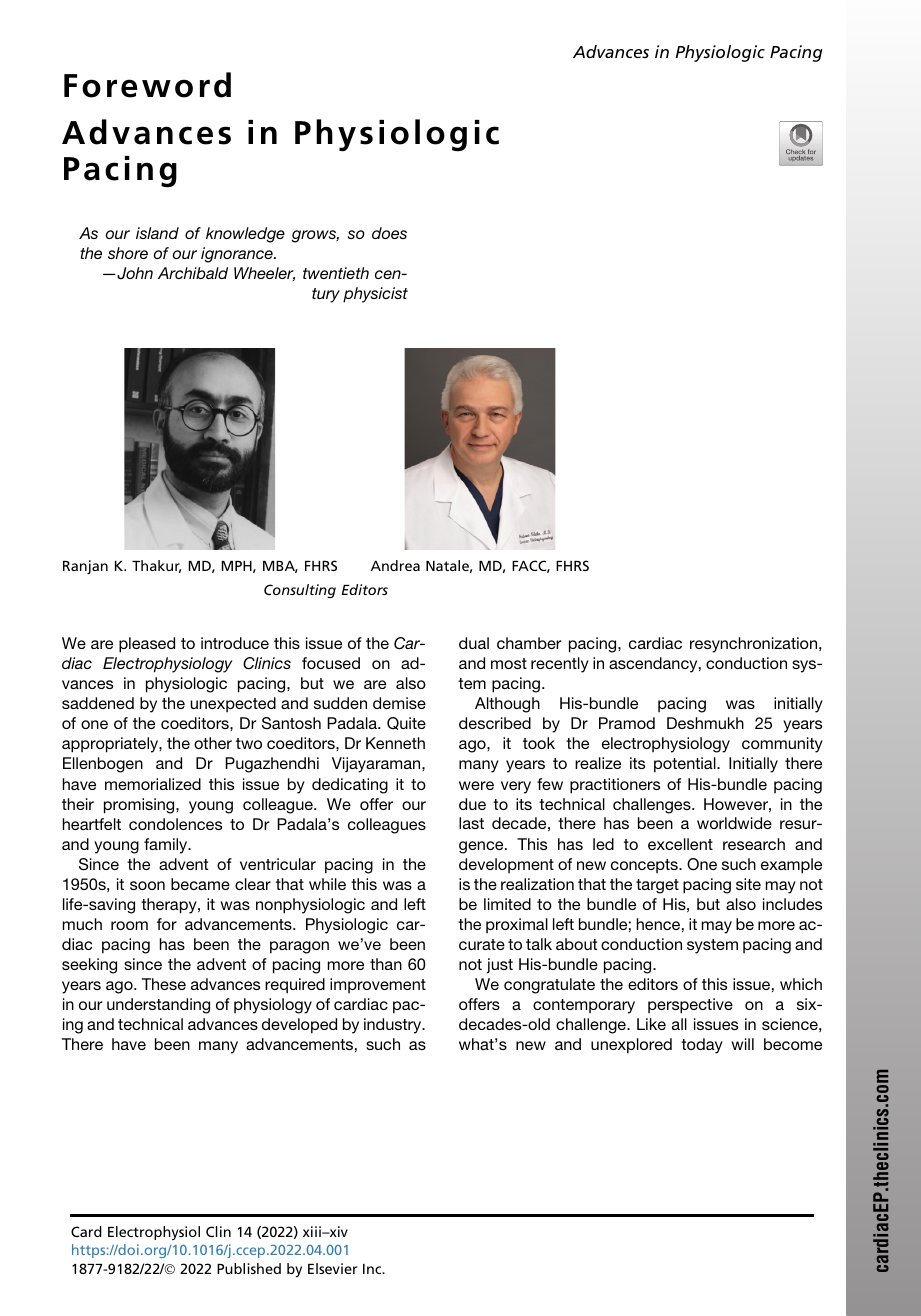 Image resolution: width=921 pixels, height=1316 pixels. What do you see at coordinates (389, 233) in the screenshot?
I see `does` at bounding box center [389, 233].
